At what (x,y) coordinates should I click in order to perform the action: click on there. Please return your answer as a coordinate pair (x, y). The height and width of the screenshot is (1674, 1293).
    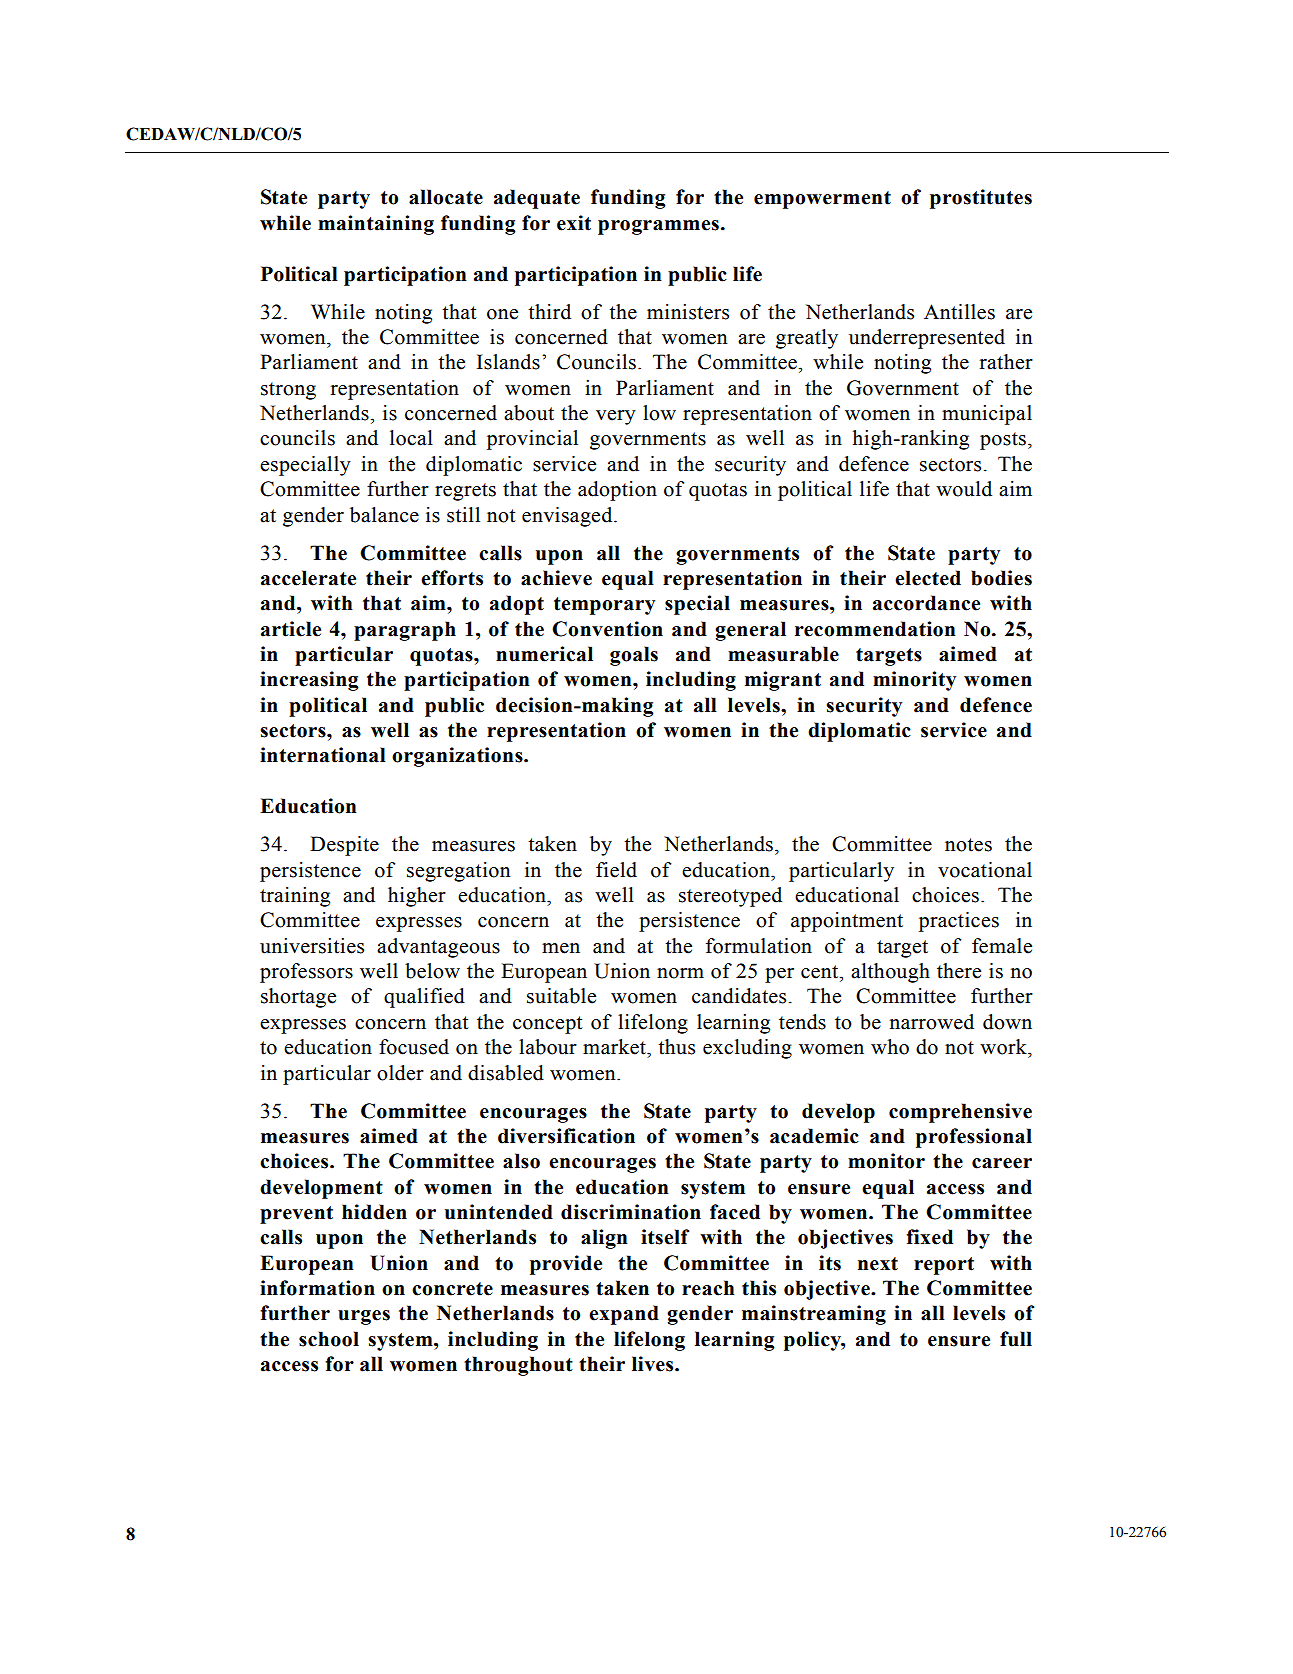
    Looking at the image, I should click on (959, 971).
